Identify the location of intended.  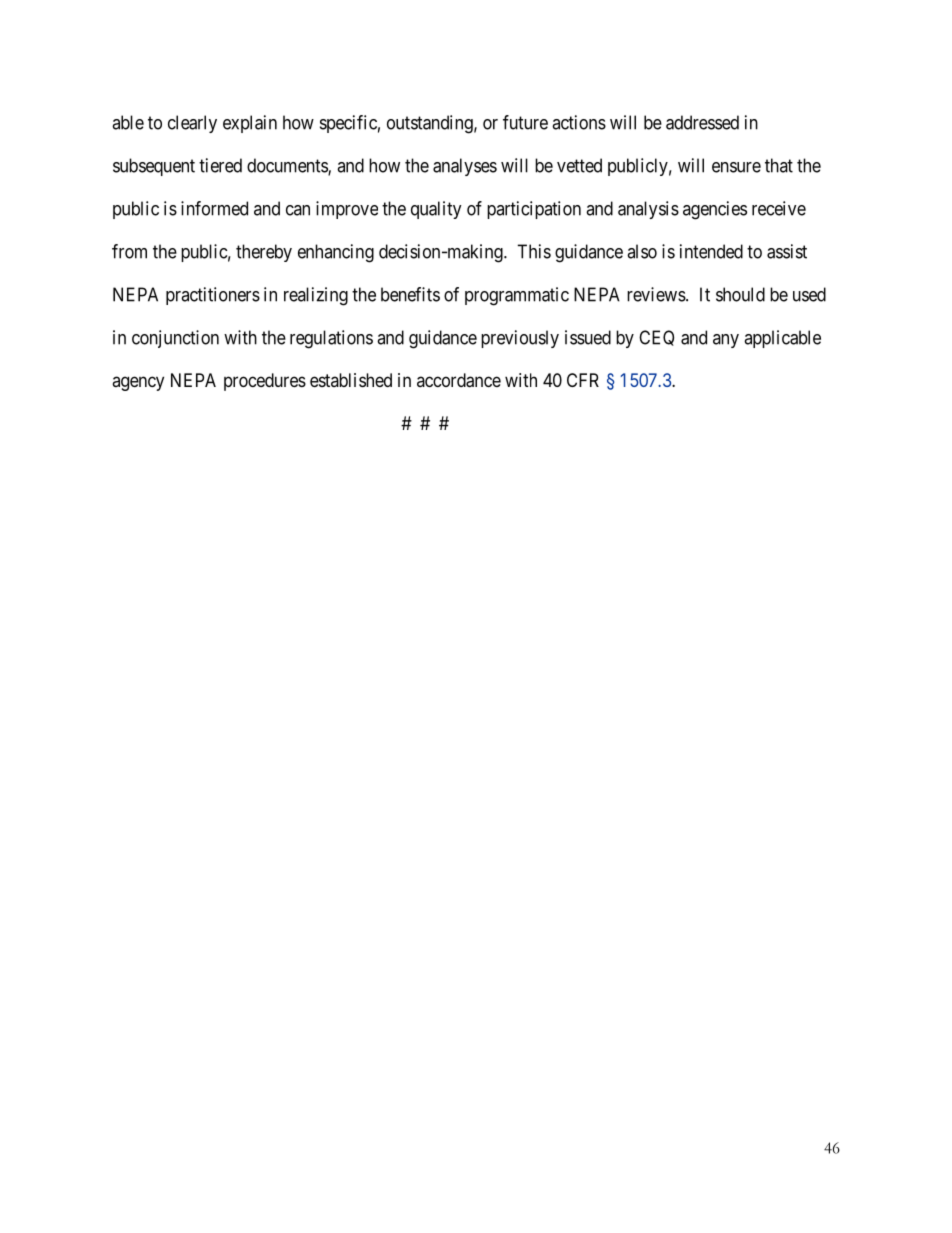
(711, 251).
